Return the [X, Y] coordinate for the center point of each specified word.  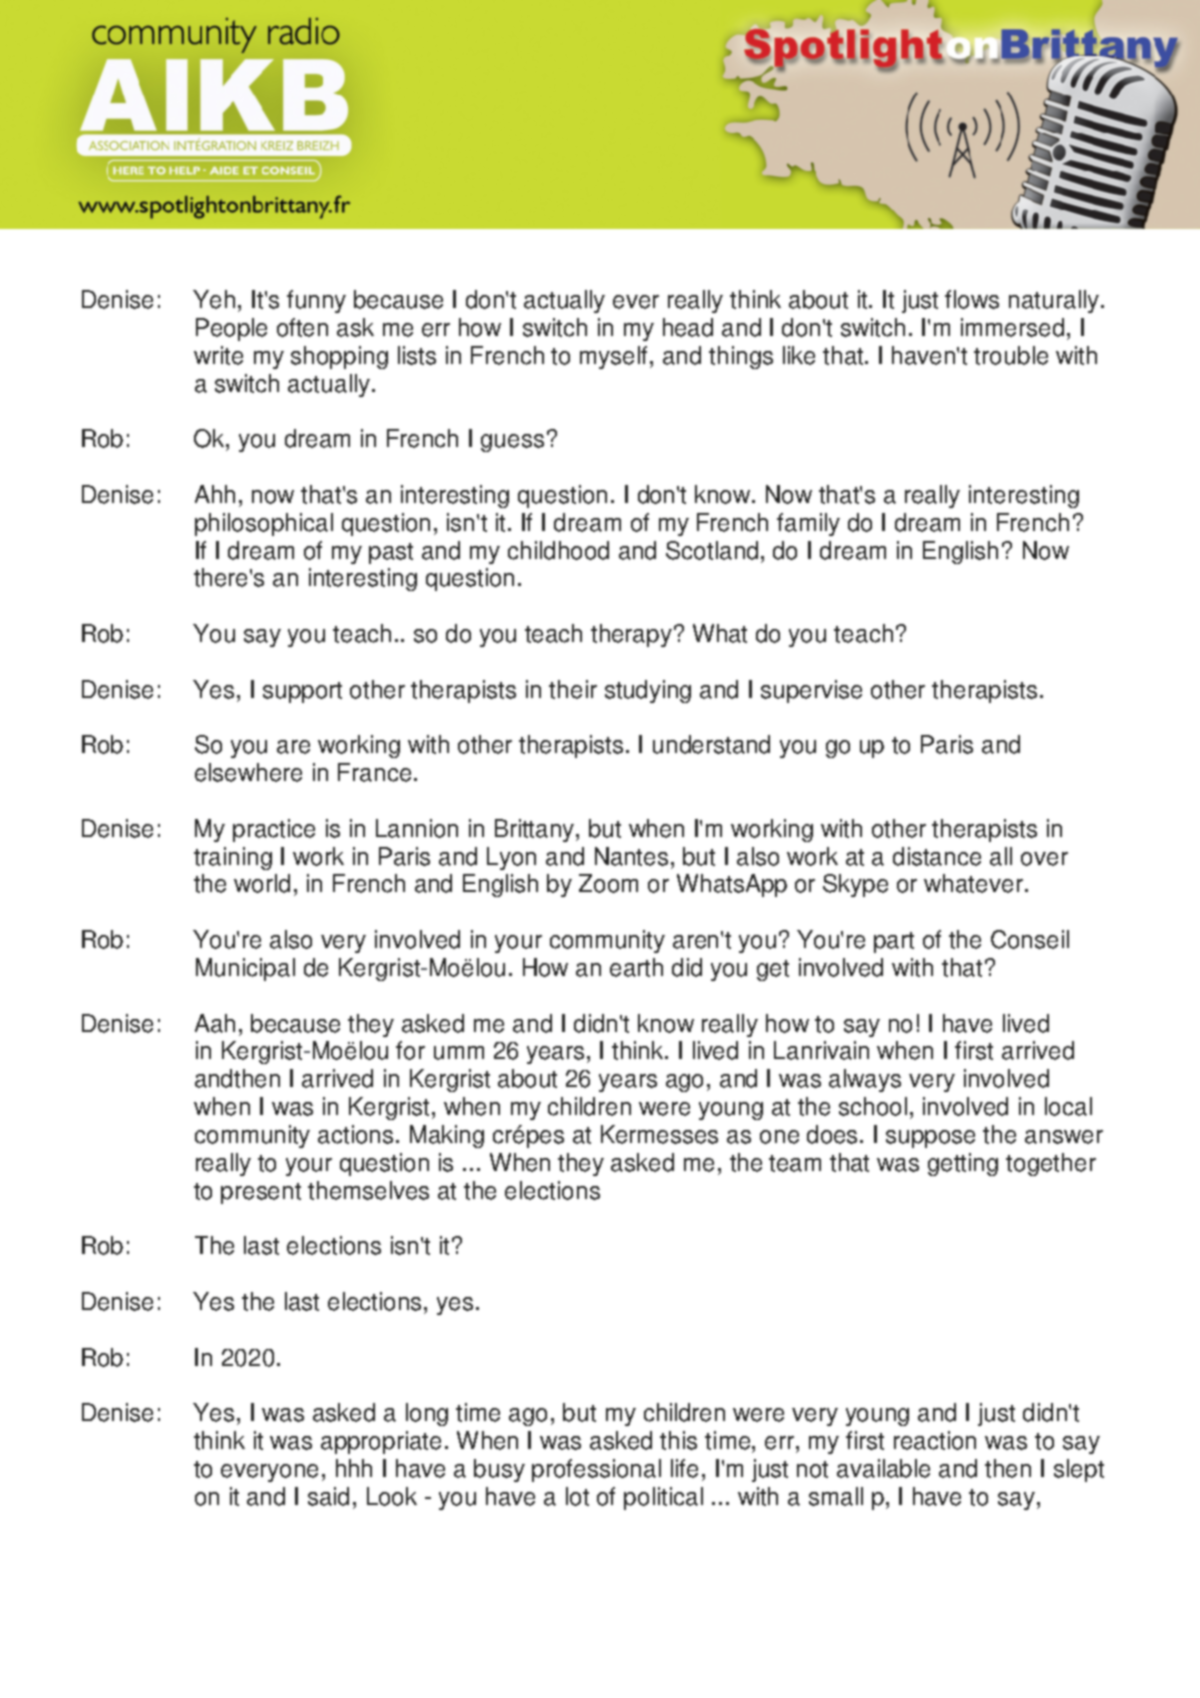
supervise [811, 691]
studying [648, 691]
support [302, 692]
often [302, 327]
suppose [930, 1139]
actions [355, 1134]
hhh [354, 1468]
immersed [1012, 327]
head [688, 327]
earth [636, 967]
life [684, 1468]
